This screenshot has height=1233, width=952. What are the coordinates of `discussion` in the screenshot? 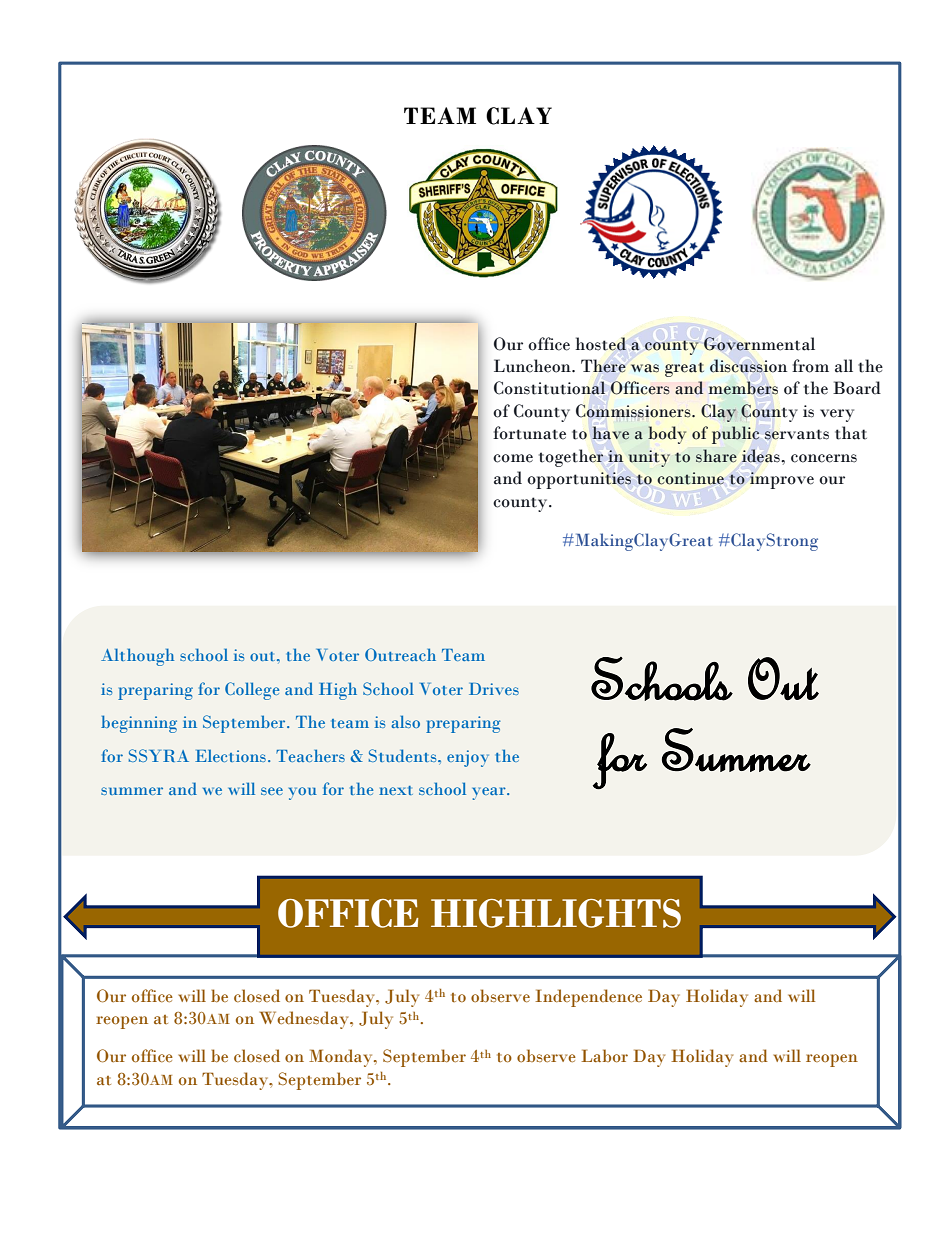 It's located at (748, 366).
